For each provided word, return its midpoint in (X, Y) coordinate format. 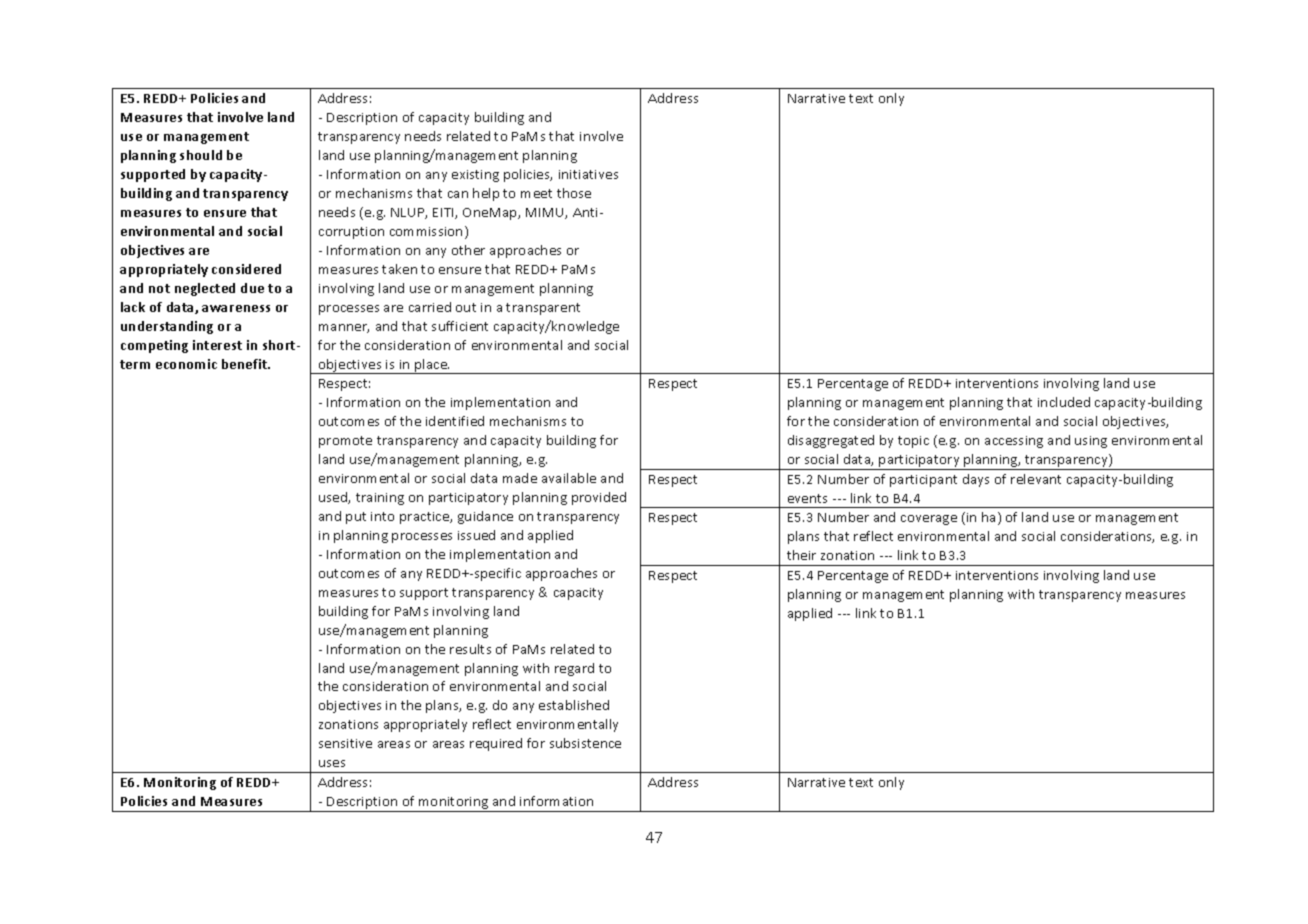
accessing (1014, 442)
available (569, 478)
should (201, 155)
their (801, 555)
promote (345, 442)
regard (574, 669)
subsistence (585, 743)
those (574, 193)
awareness (236, 308)
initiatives (588, 174)
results (470, 649)
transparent (543, 309)
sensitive (345, 743)
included (1064, 402)
